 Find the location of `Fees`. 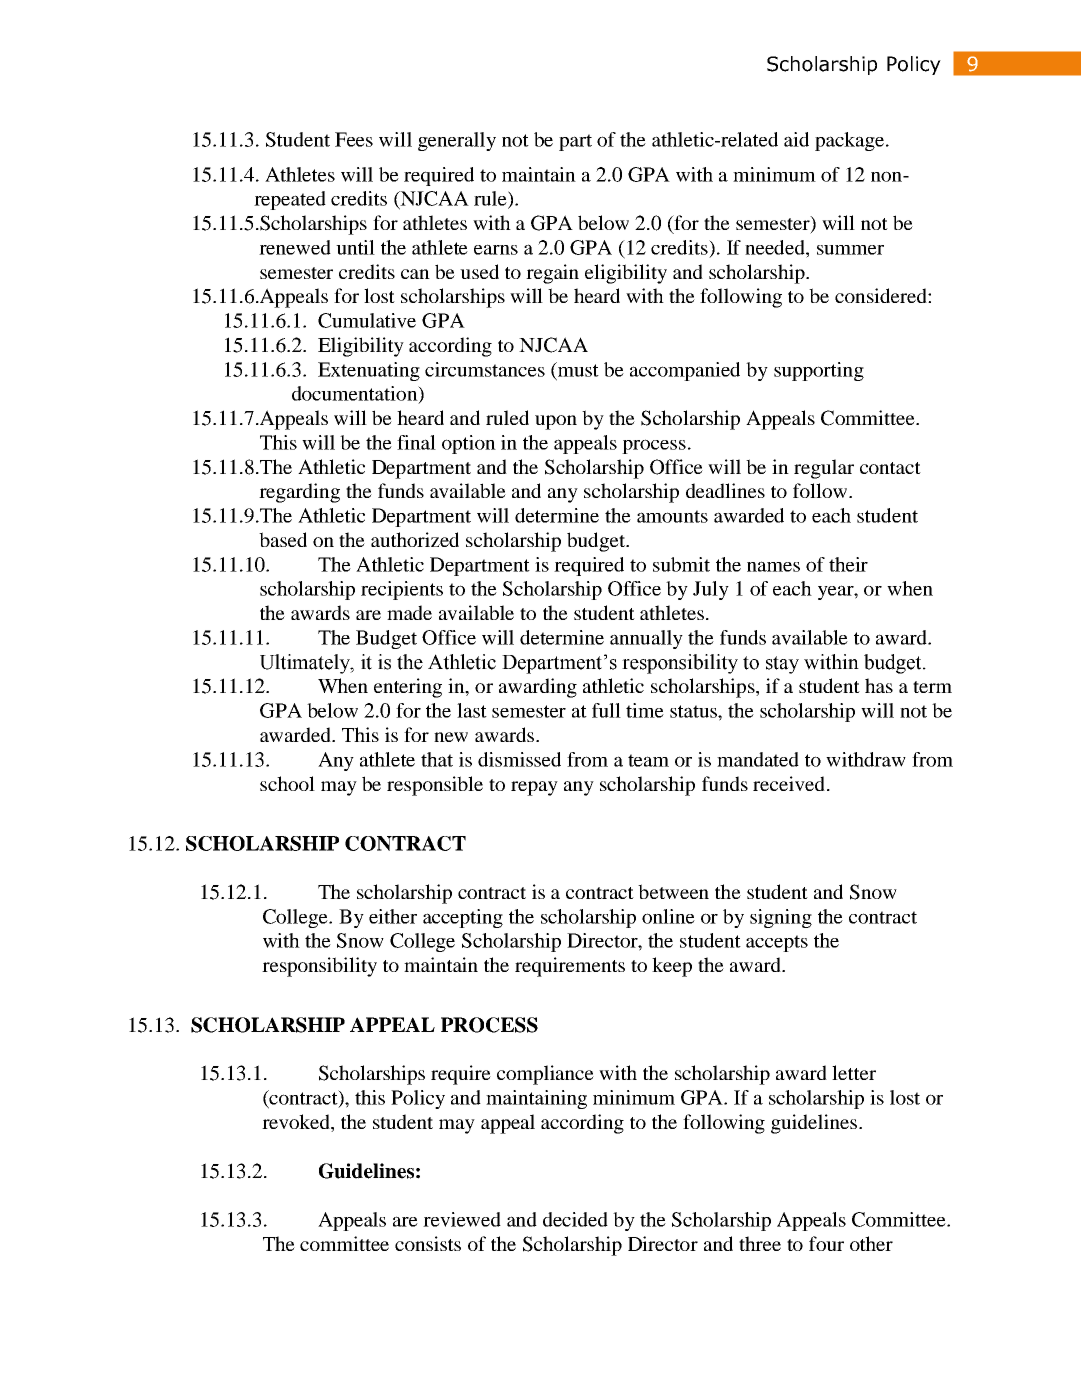

Fees is located at coordinates (354, 139).
